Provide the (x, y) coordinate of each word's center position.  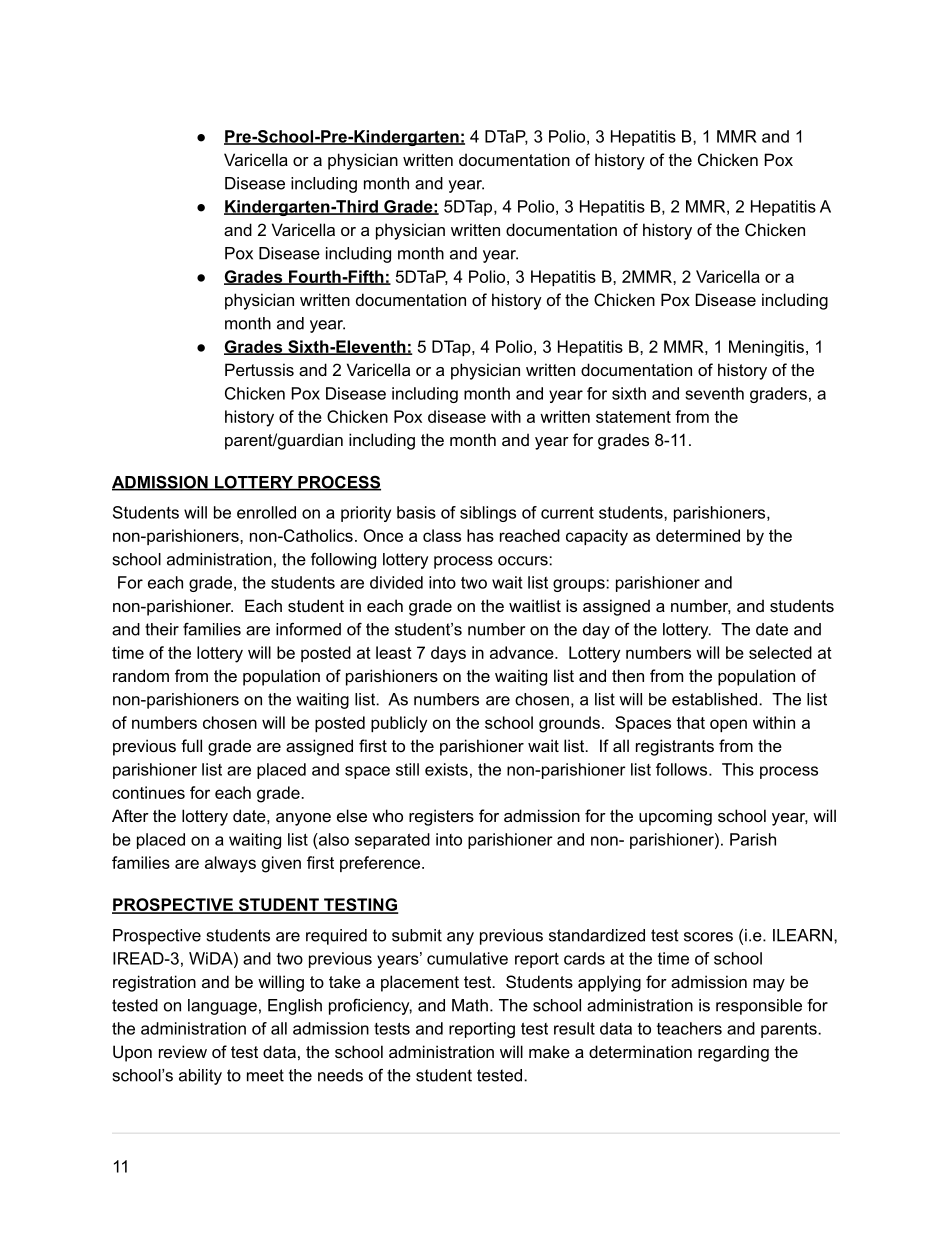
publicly (399, 724)
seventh (714, 393)
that (690, 722)
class (442, 535)
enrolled (266, 512)
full (191, 745)
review (183, 1051)
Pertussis (259, 369)
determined (698, 535)
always (230, 864)
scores (708, 937)
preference (381, 864)
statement (633, 417)
